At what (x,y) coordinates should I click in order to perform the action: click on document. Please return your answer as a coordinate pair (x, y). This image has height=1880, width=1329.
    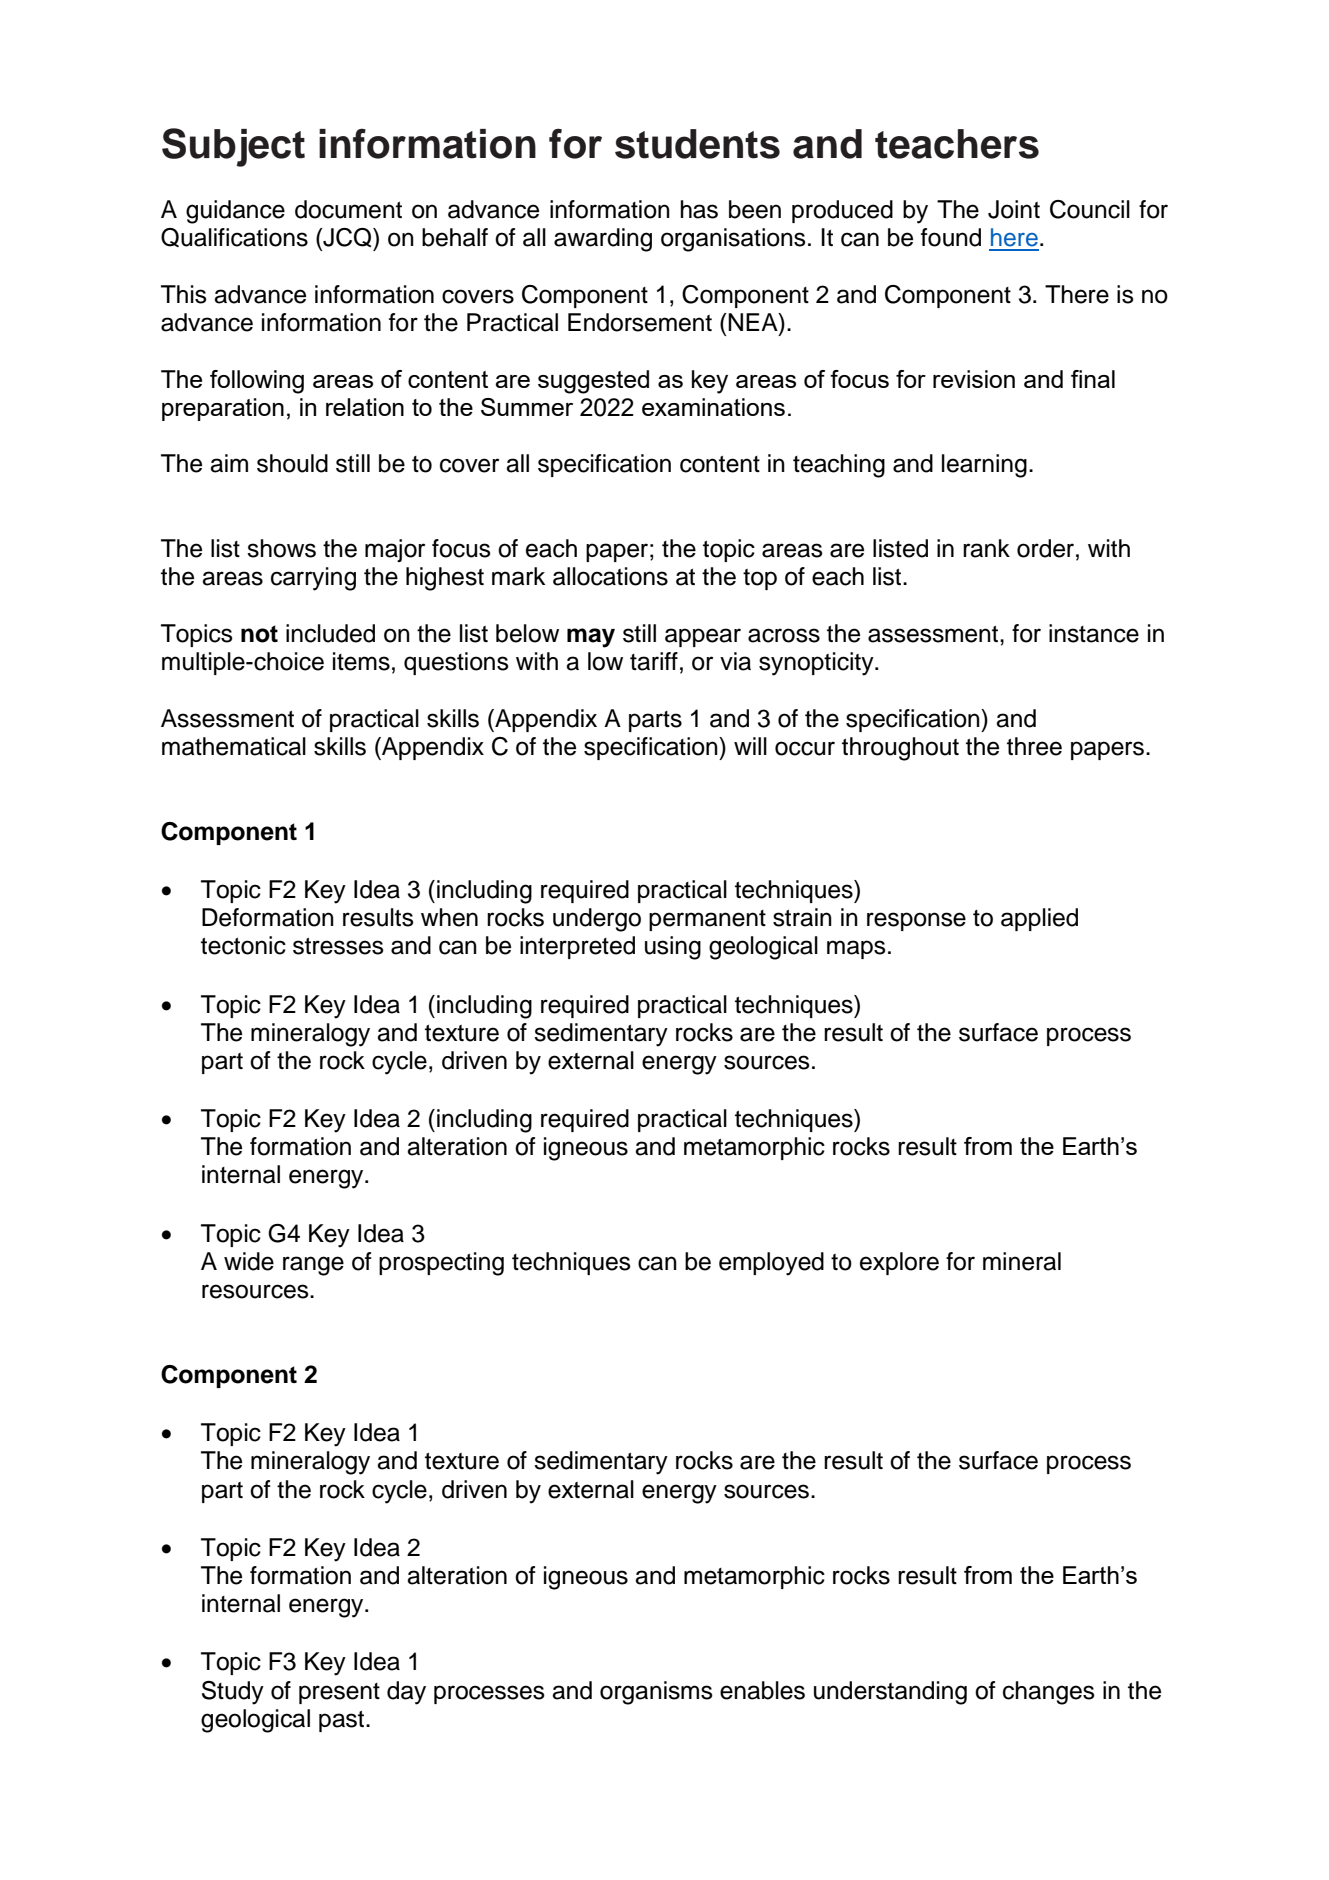
    Looking at the image, I should click on (348, 209).
